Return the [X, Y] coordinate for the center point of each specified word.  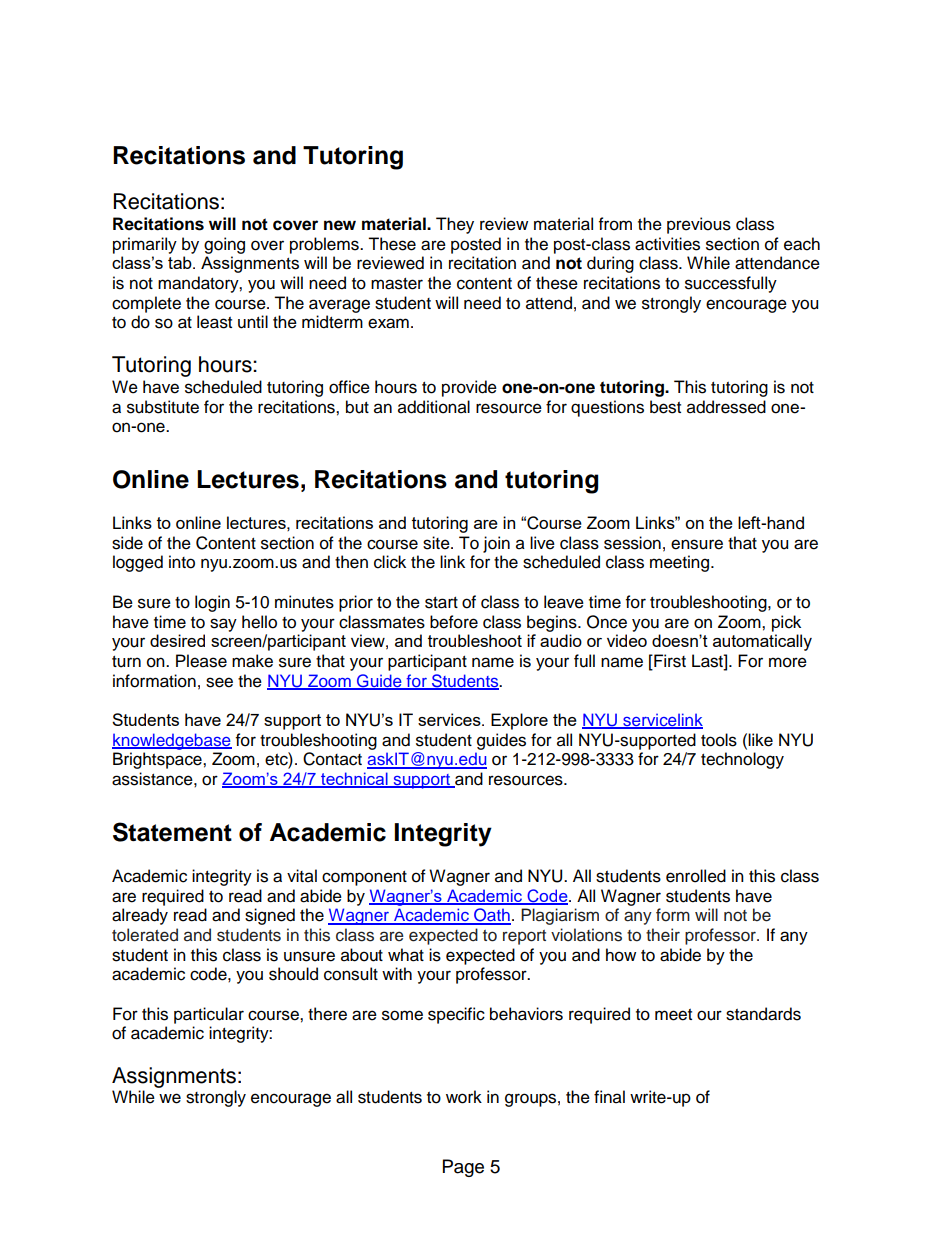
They [455, 225]
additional [434, 407]
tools [719, 740]
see [219, 682]
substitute [163, 407]
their [663, 935]
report [524, 937]
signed [270, 916]
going [224, 245]
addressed [726, 407]
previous [699, 225]
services [450, 719]
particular [209, 1015]
